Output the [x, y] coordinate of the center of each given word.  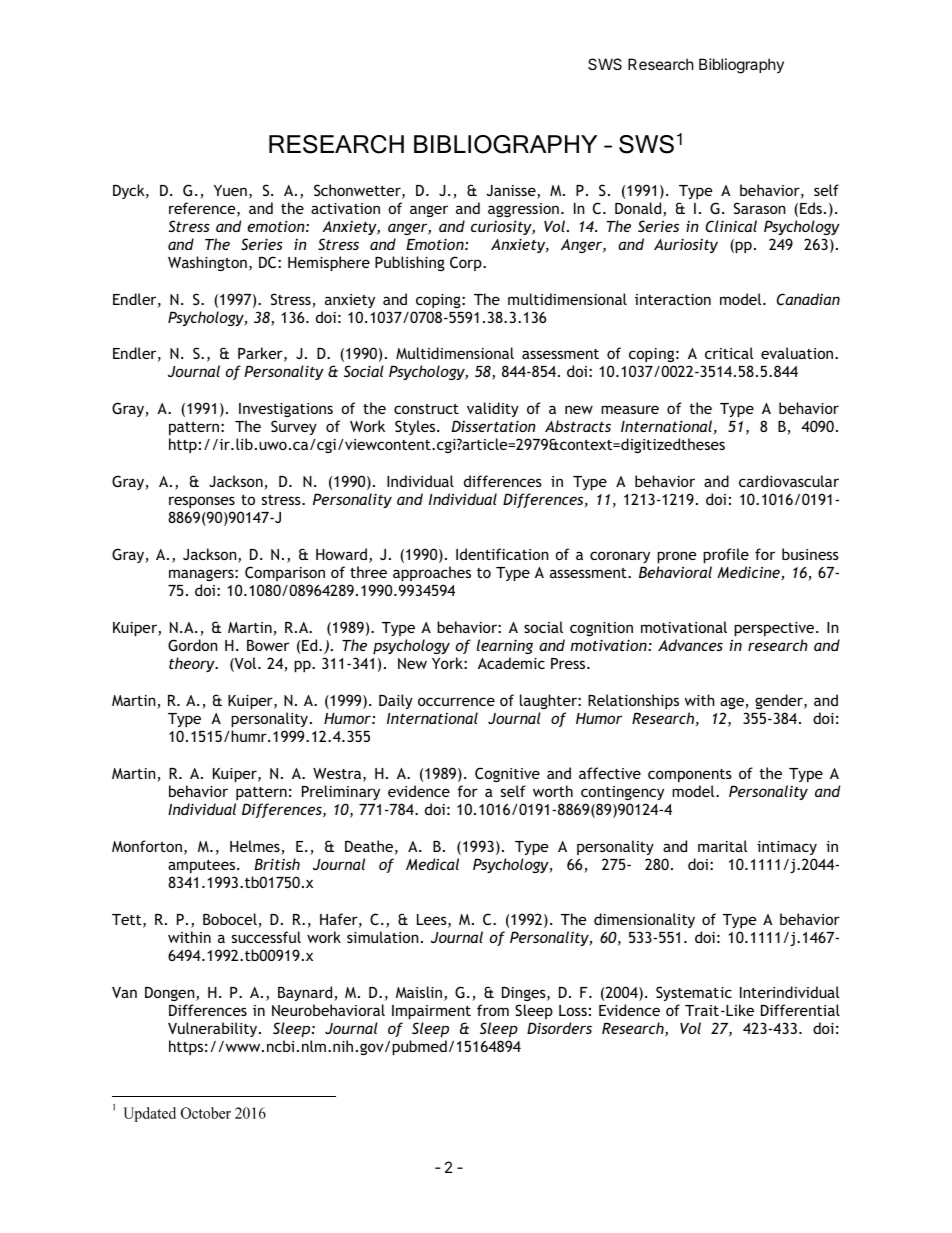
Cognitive [507, 774]
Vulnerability [214, 1029]
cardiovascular [789, 481]
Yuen [230, 190]
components [690, 775]
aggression [523, 210]
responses [202, 502]
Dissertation [494, 426]
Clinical [731, 226]
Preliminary [341, 792]
